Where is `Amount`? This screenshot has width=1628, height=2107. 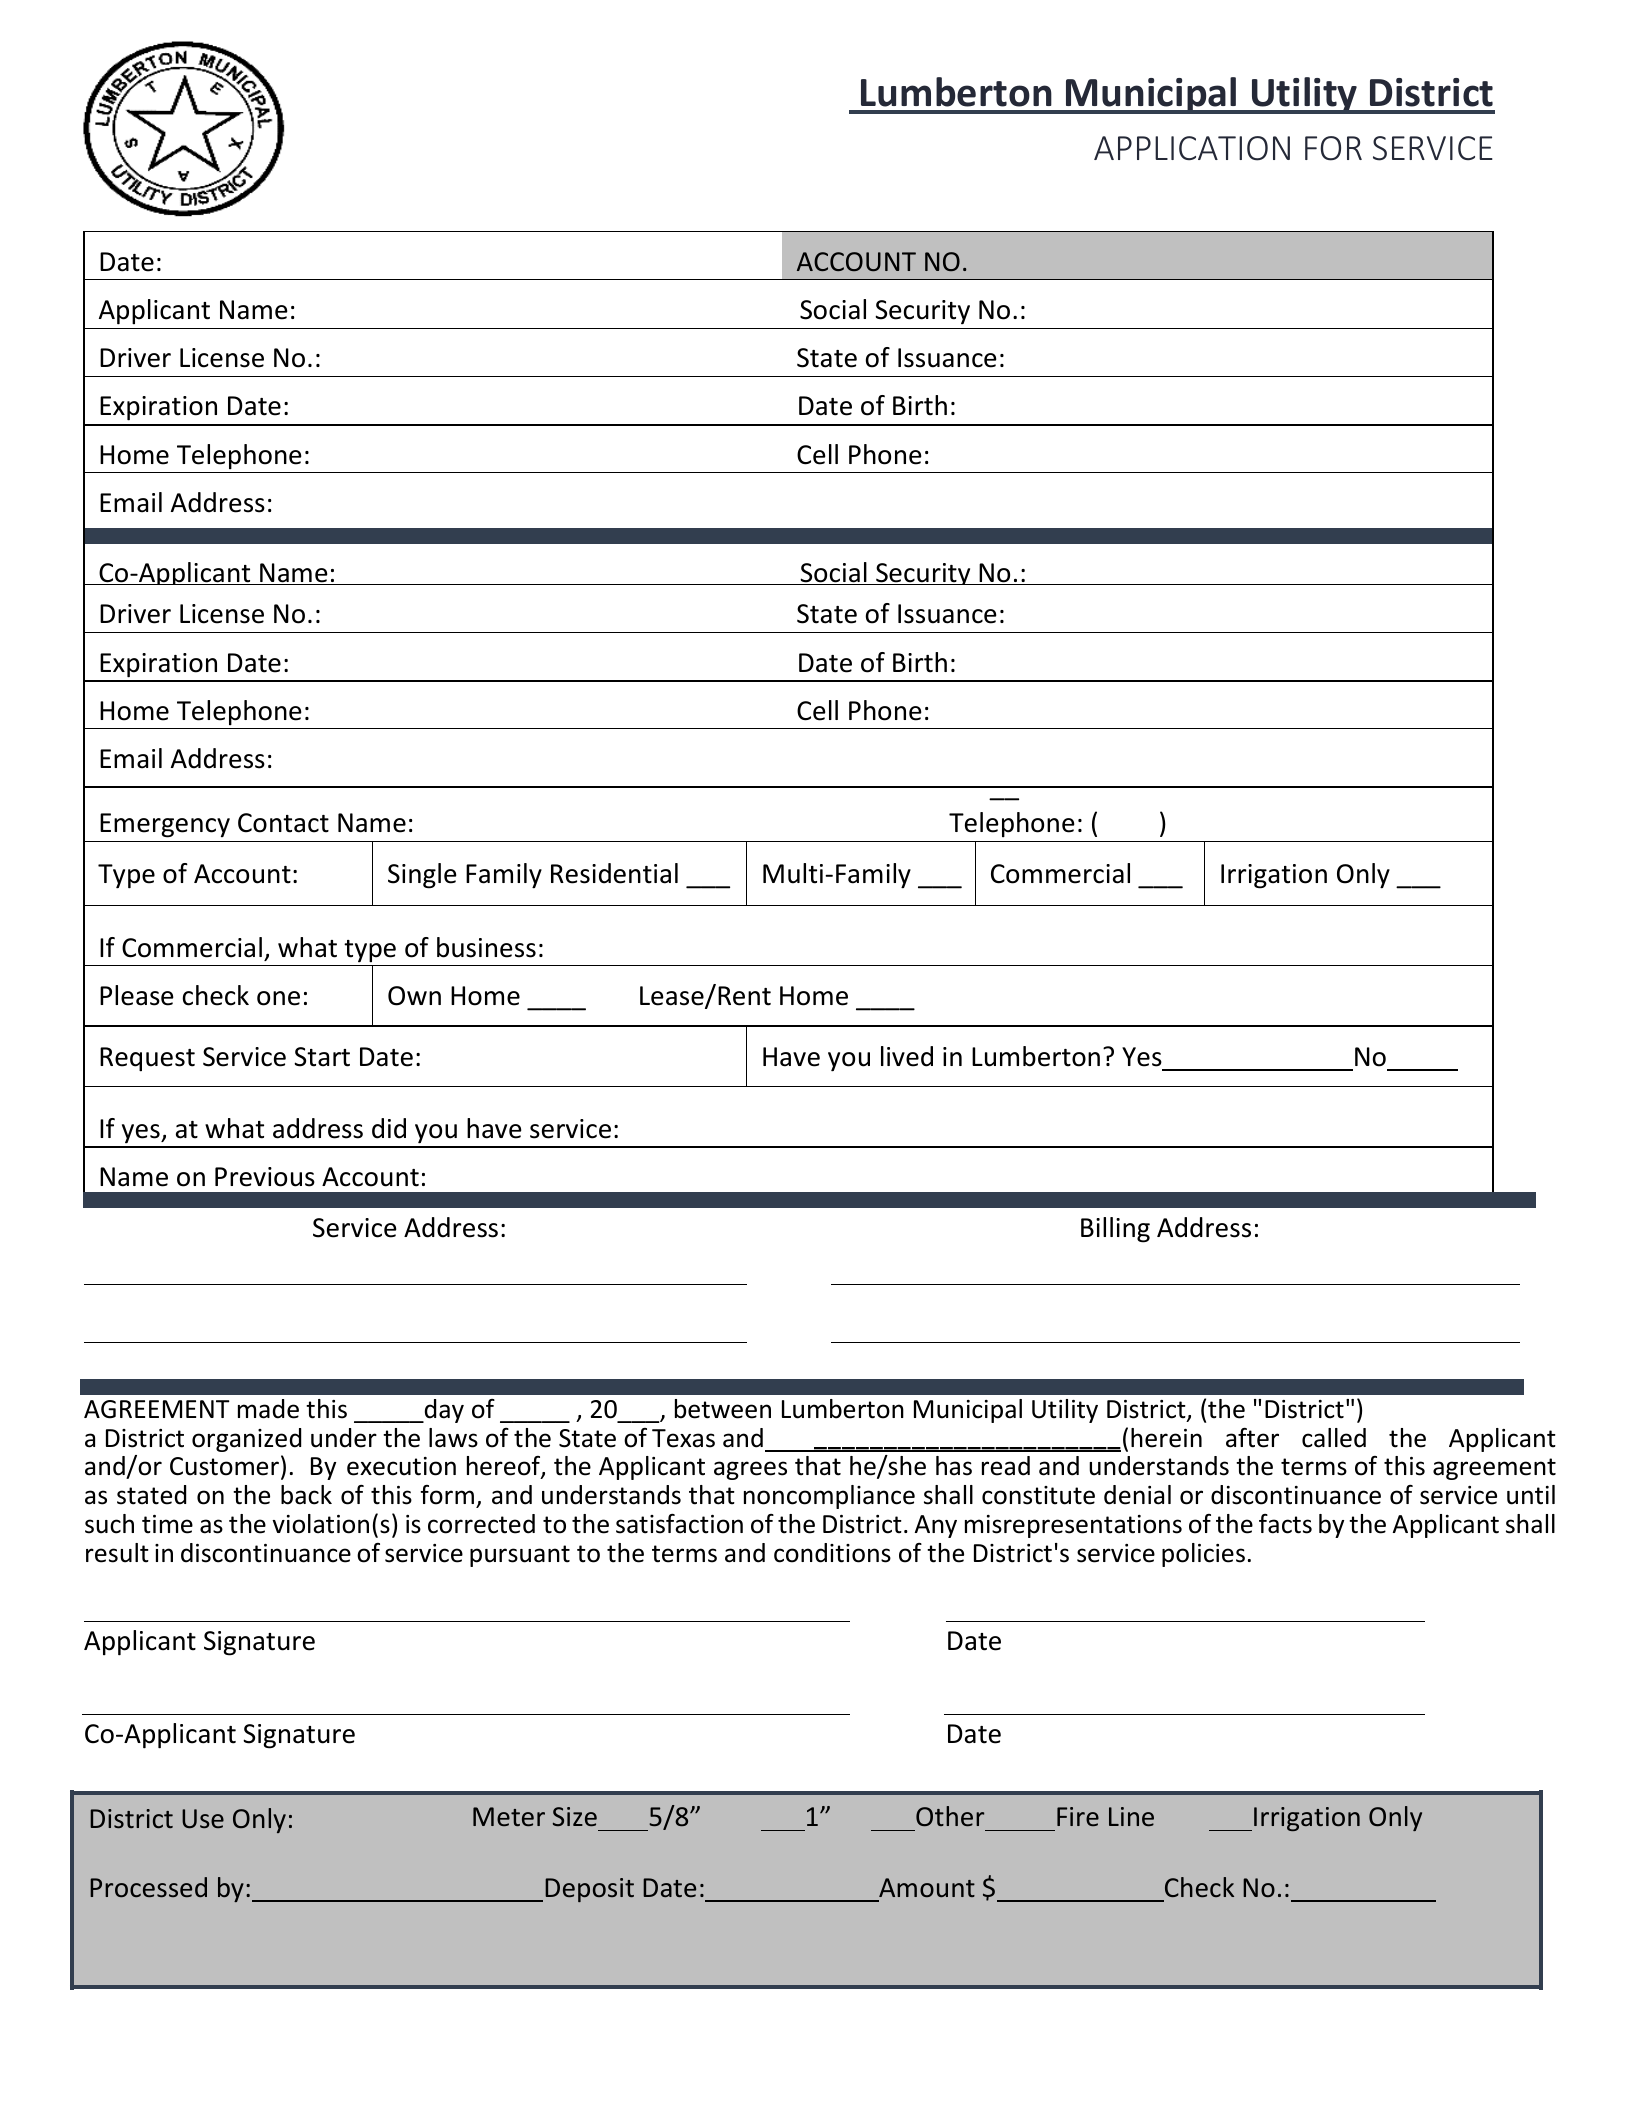 Amount is located at coordinates (927, 1887).
